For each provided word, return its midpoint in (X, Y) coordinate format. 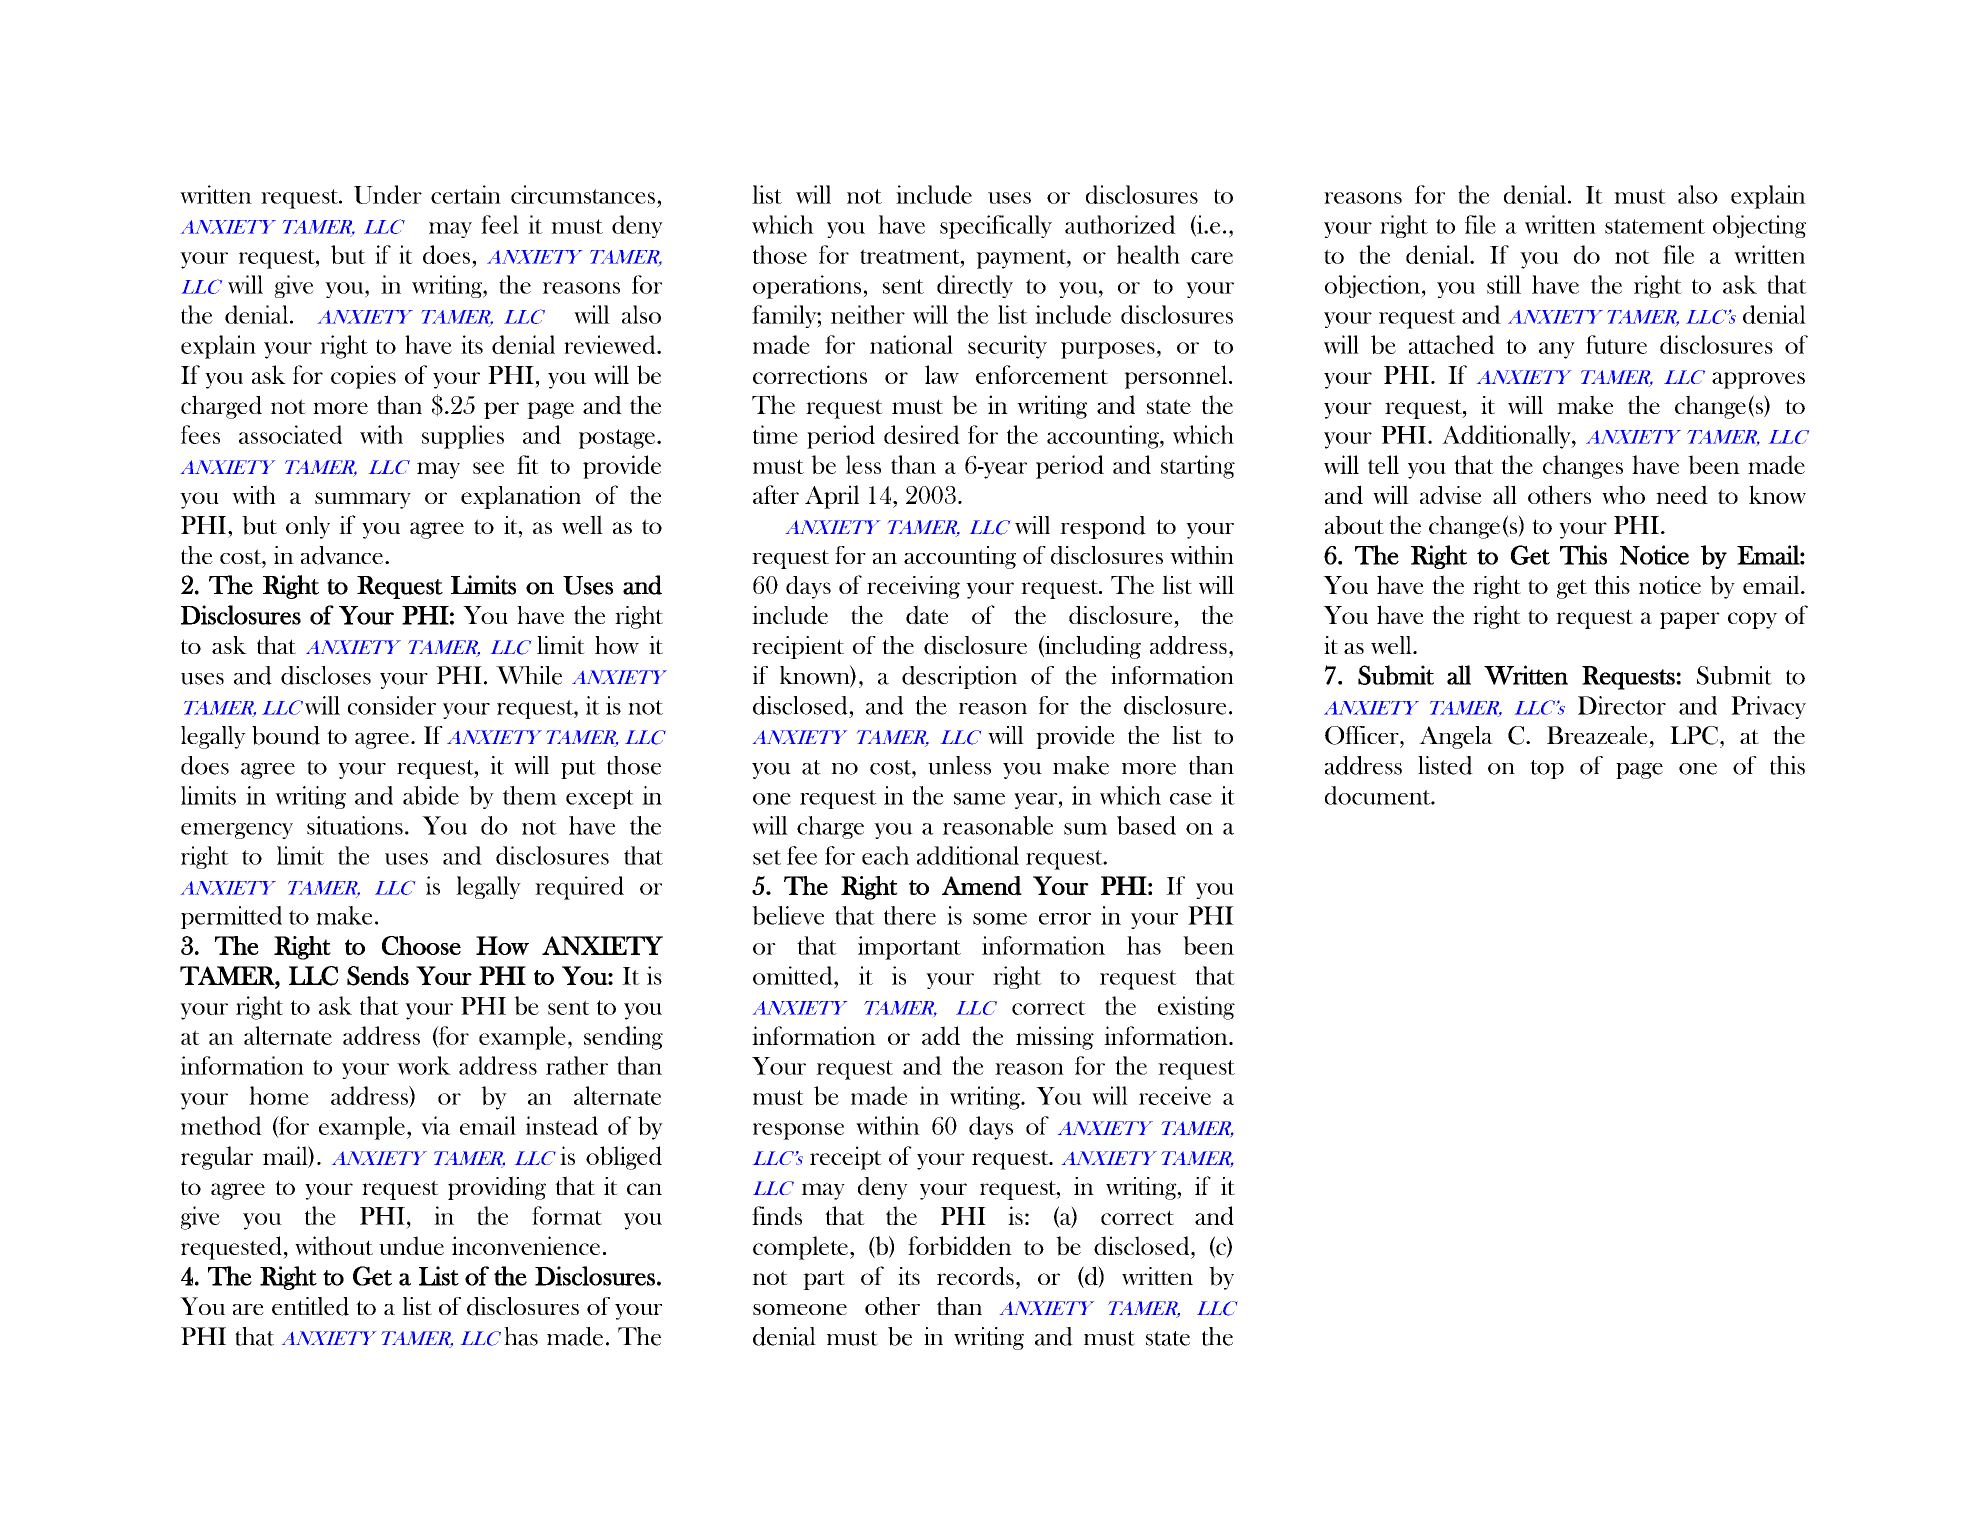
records (975, 1276)
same (979, 799)
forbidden (960, 1246)
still (1504, 284)
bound (286, 735)
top (1547, 769)
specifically (996, 227)
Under (388, 194)
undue (411, 1245)
